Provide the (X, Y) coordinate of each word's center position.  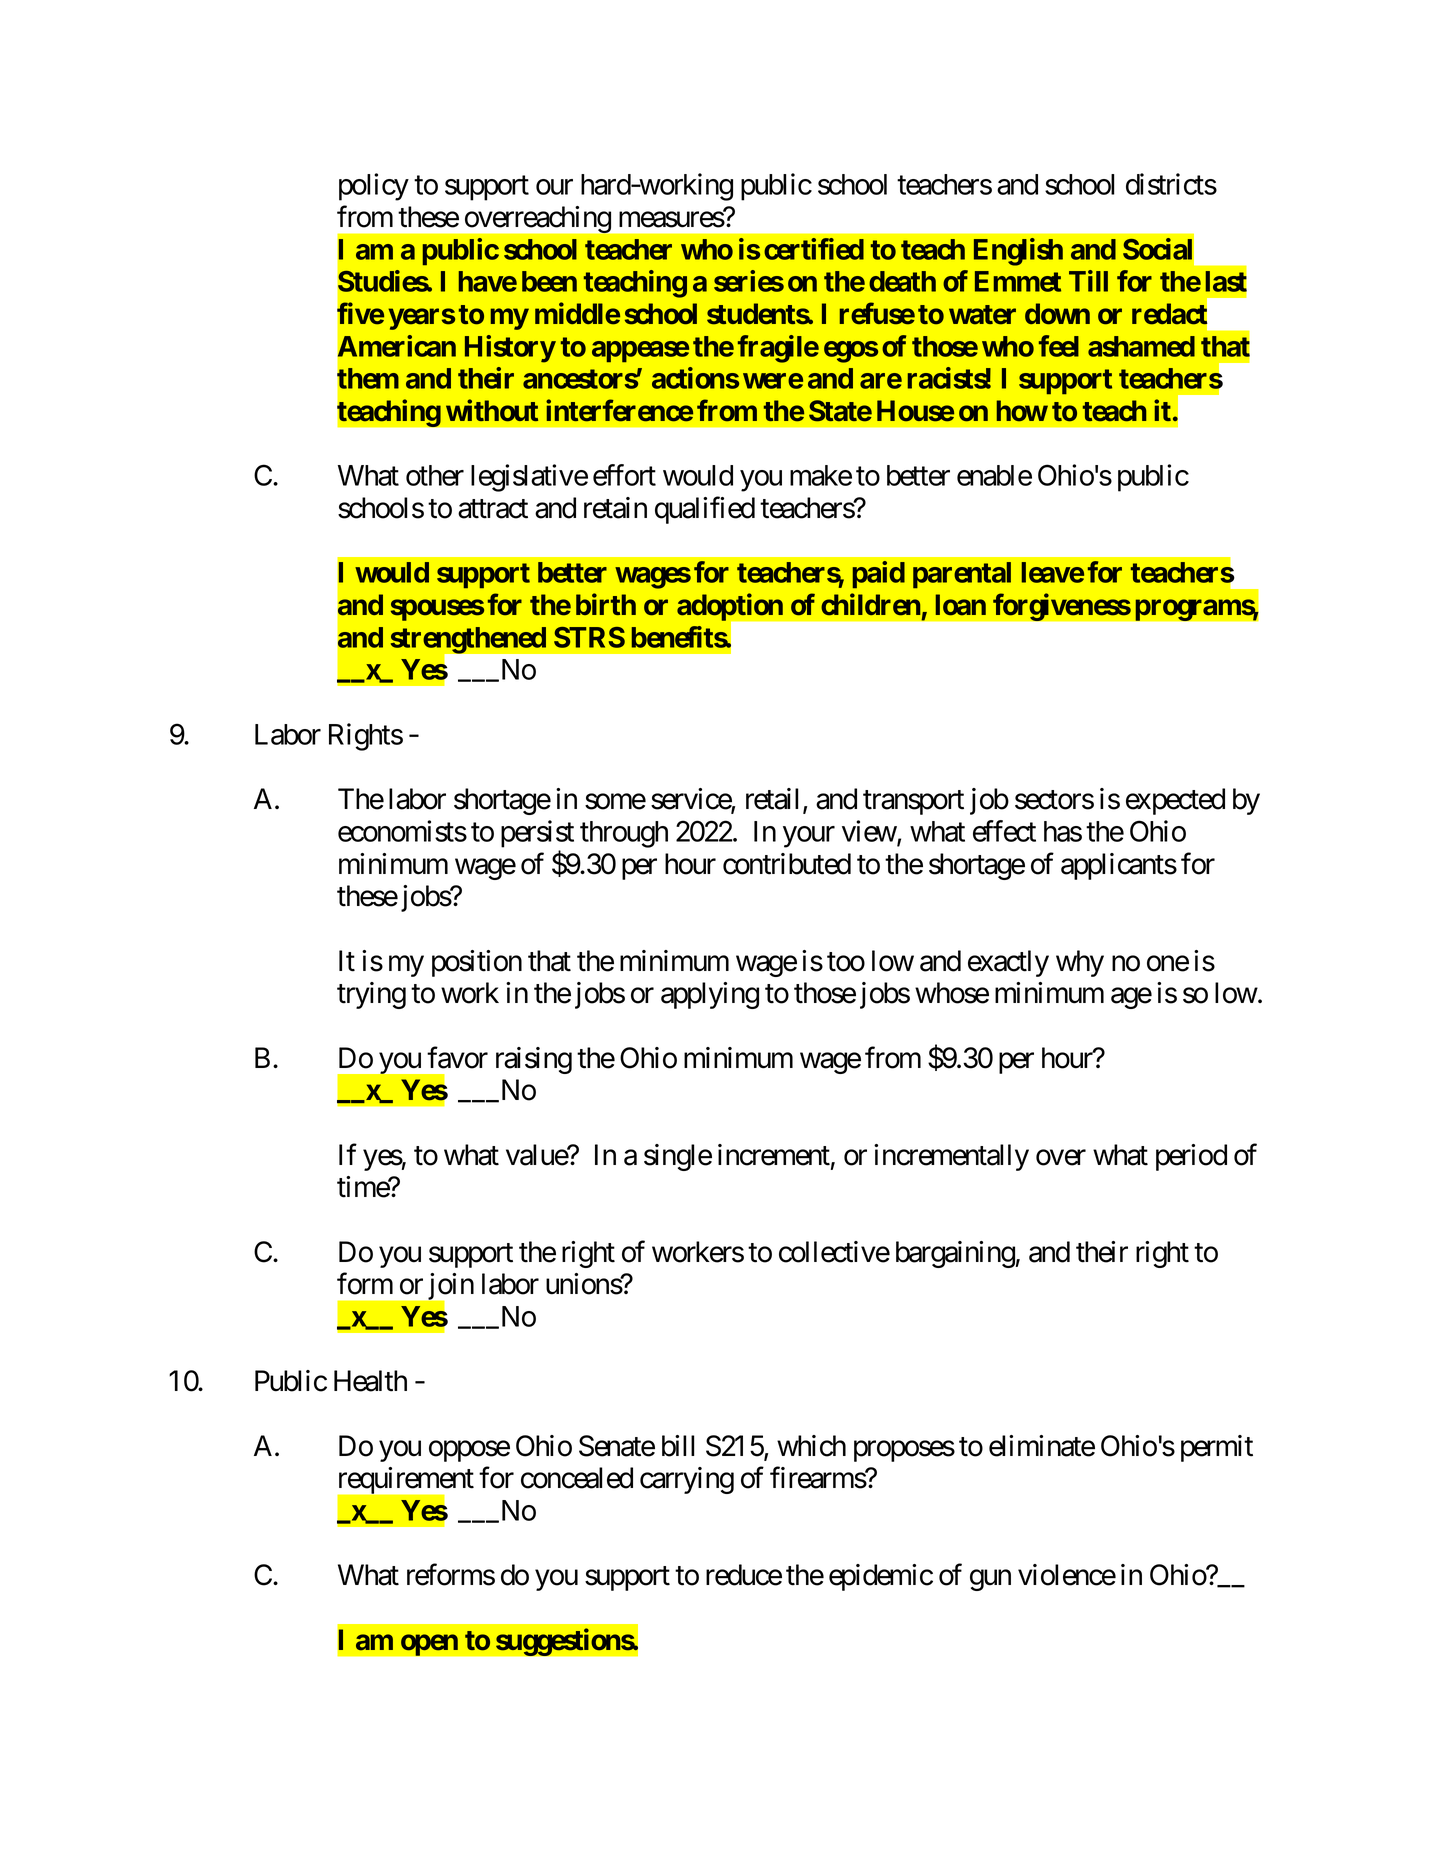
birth (606, 604)
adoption (731, 608)
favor (457, 1057)
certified (814, 249)
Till (1088, 281)
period (1191, 1157)
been (549, 281)
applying (710, 995)
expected (1175, 801)
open (429, 1645)
